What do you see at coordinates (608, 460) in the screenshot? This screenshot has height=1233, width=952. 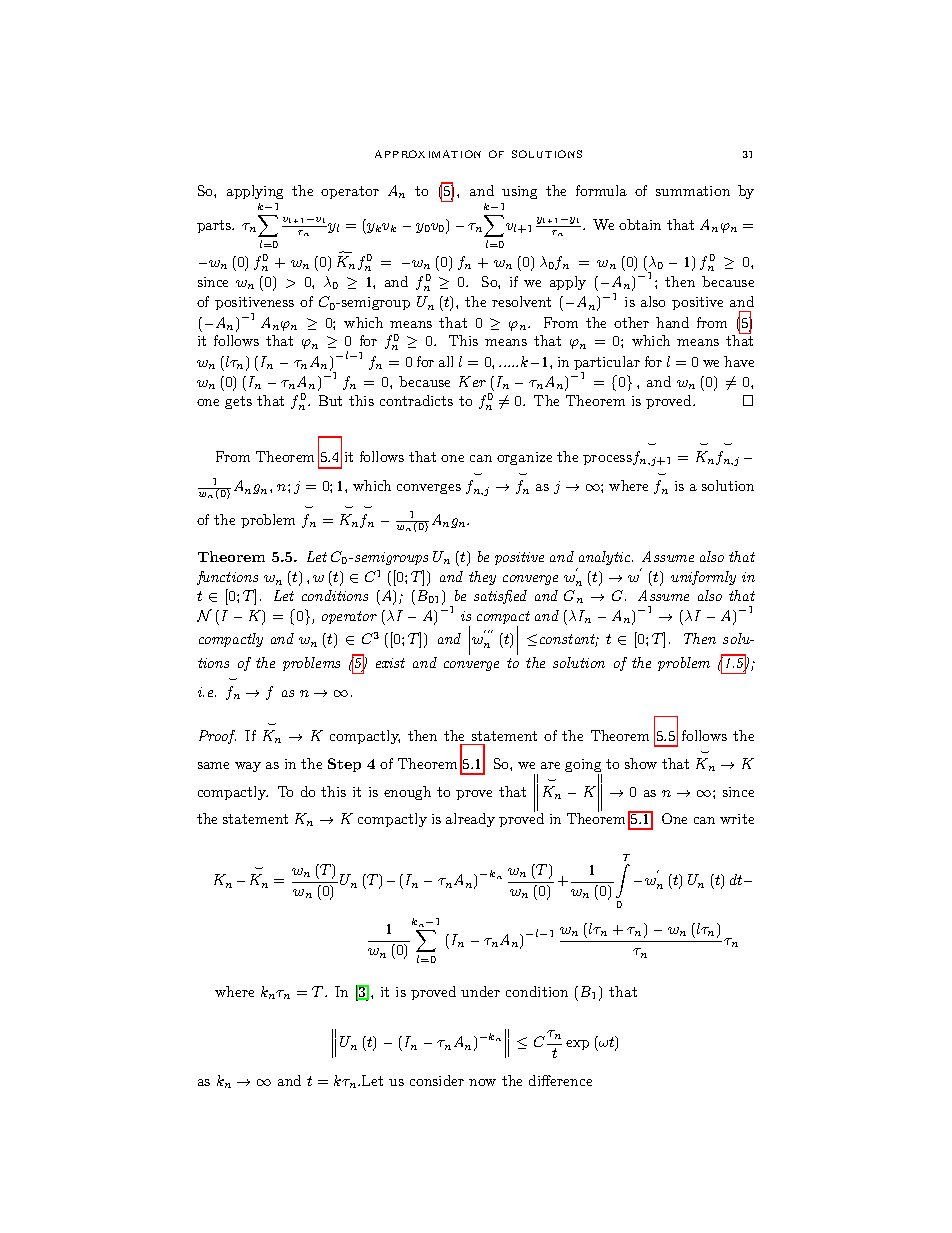 I see `process` at bounding box center [608, 460].
